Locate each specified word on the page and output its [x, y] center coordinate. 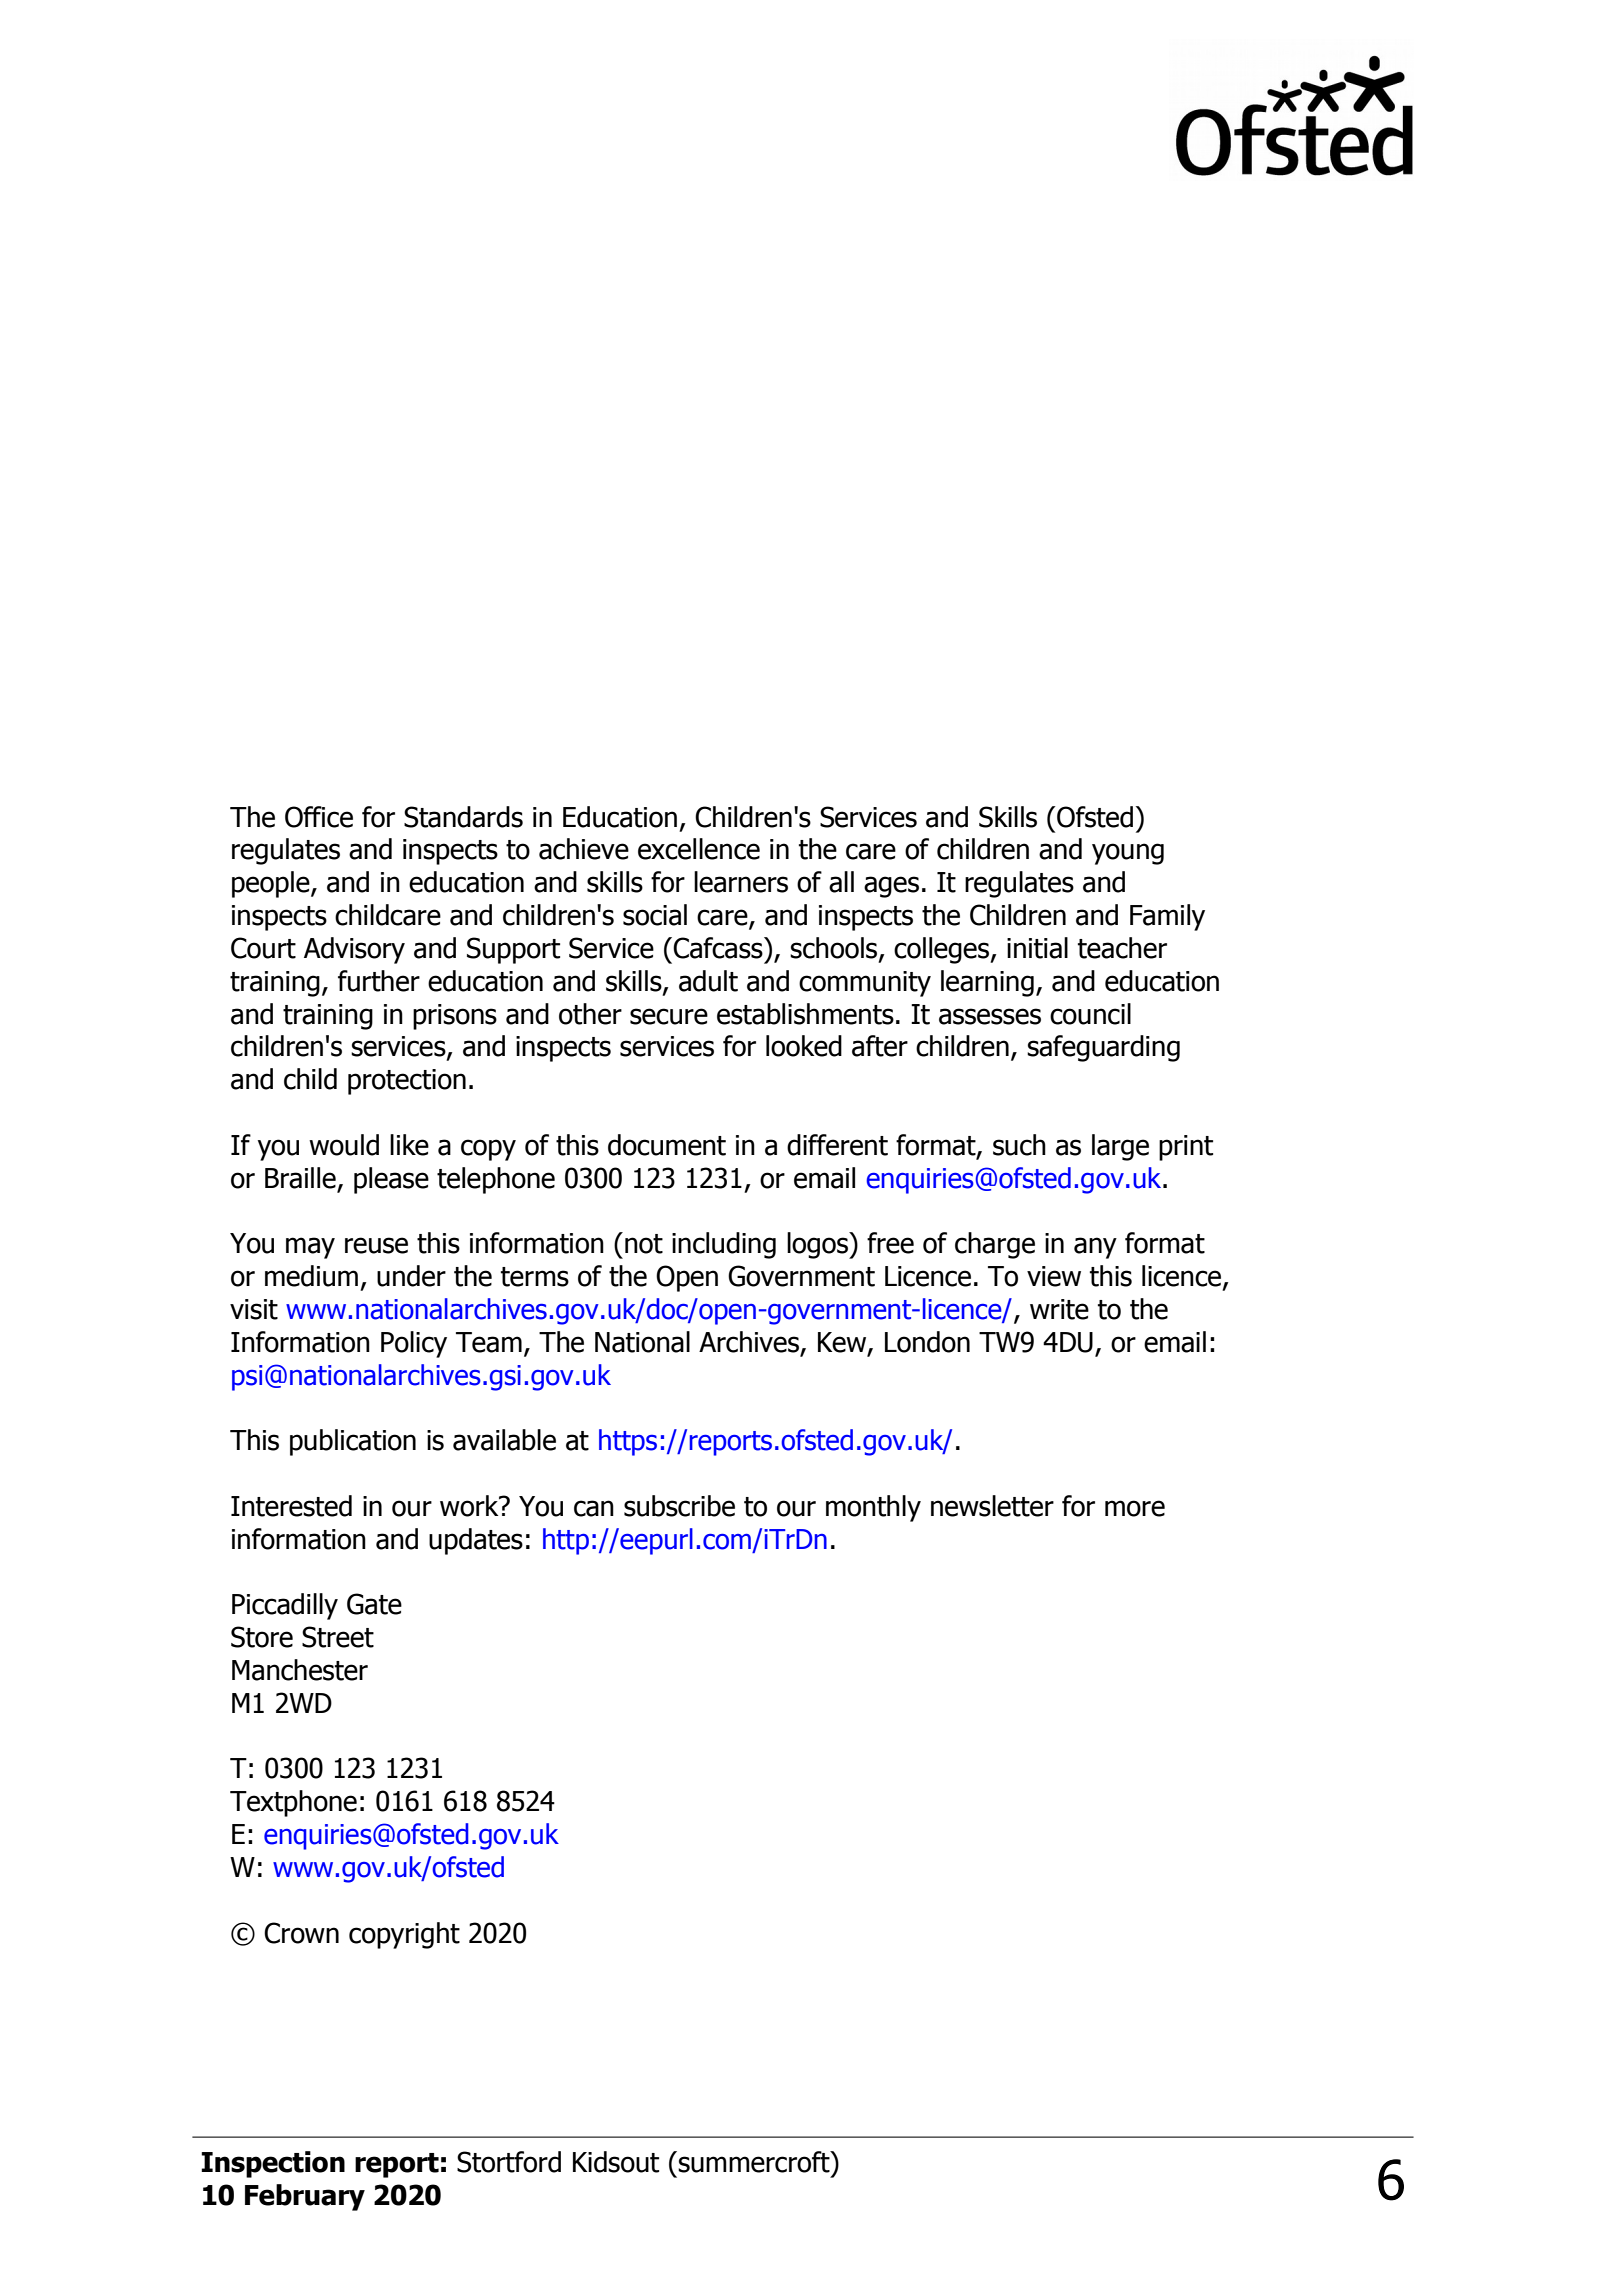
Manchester [300, 1670]
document [667, 1145]
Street [338, 1637]
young [1128, 854]
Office [319, 817]
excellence [699, 849]
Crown [301, 1933]
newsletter [992, 1506]
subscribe [679, 1506]
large [1120, 1147]
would [344, 1145]
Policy [414, 1344]
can [594, 1508]
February [305, 2197]
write [1059, 1309]
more [1135, 1508]
